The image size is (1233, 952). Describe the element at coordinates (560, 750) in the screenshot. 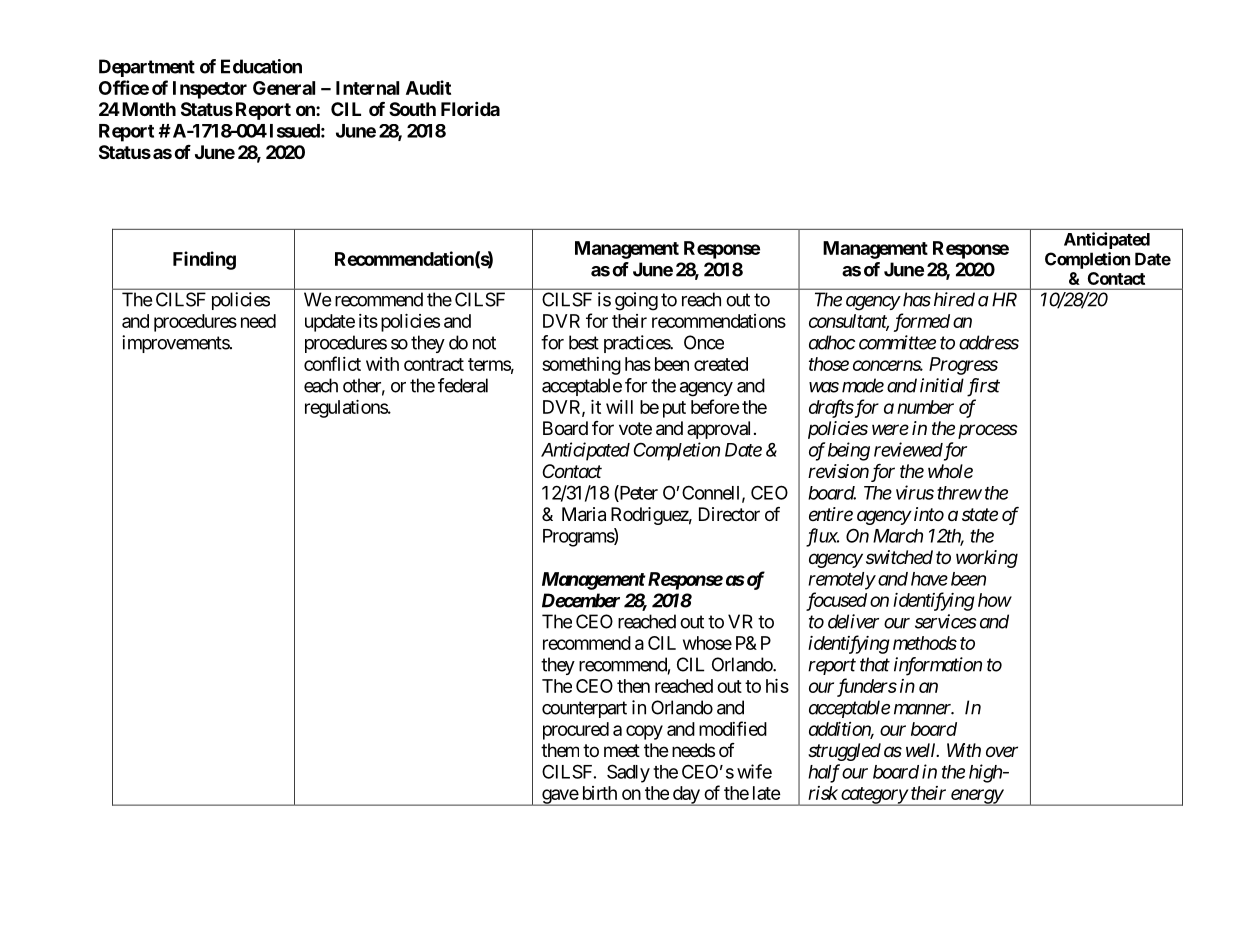

I see `them` at that location.
